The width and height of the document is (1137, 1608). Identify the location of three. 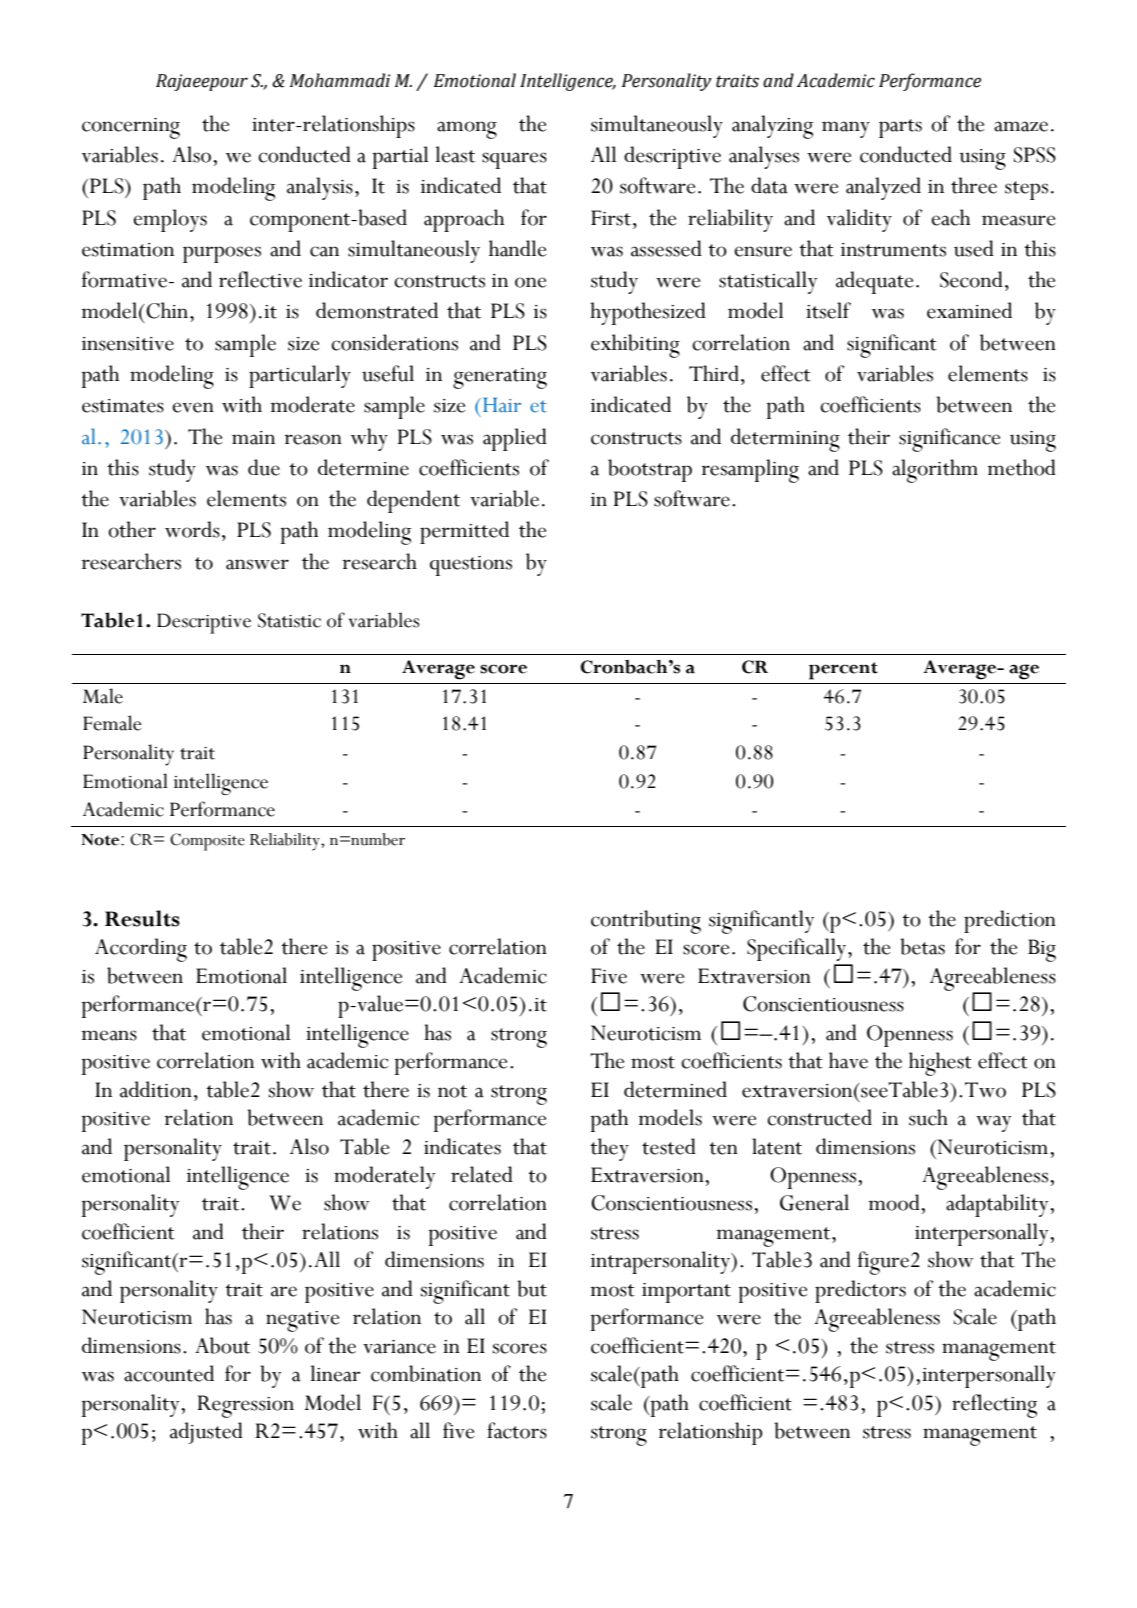
(974, 185).
